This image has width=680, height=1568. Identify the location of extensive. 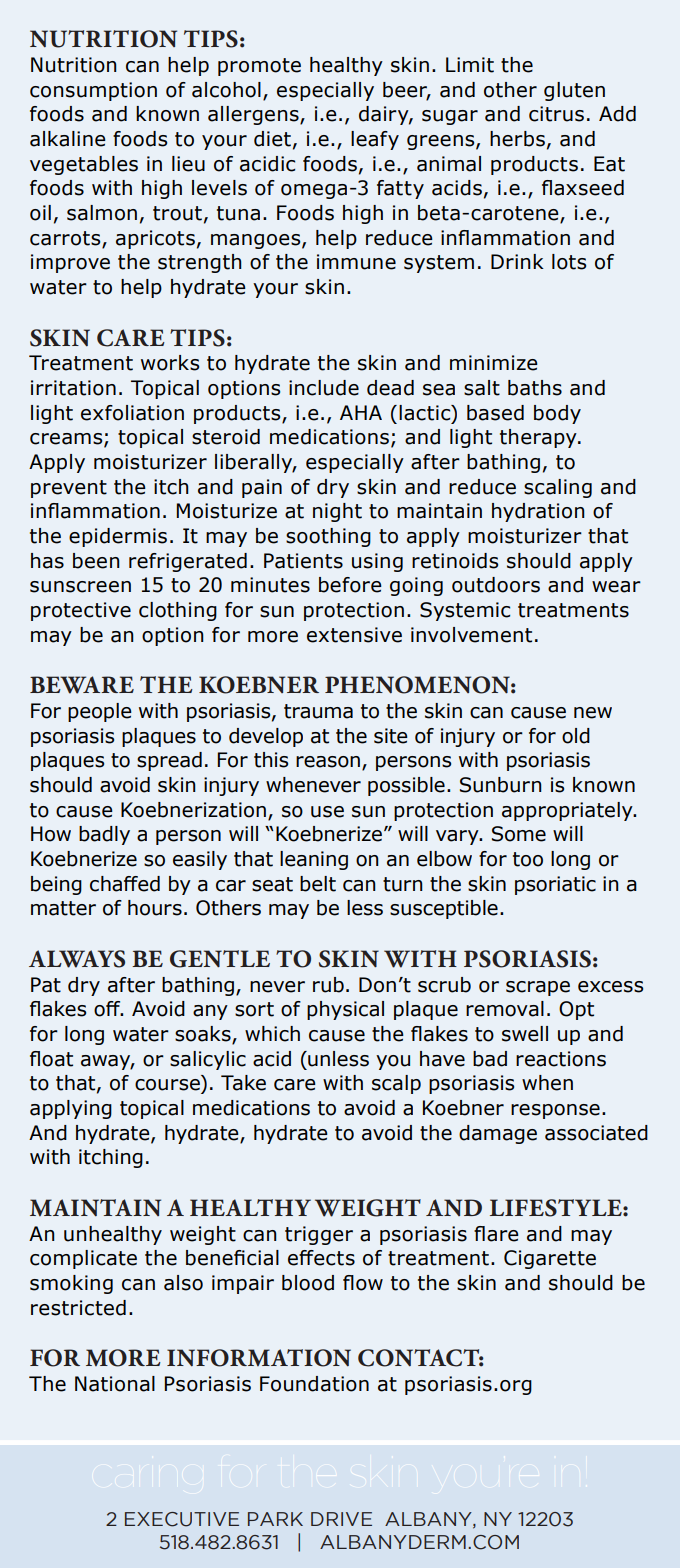
(354, 635).
